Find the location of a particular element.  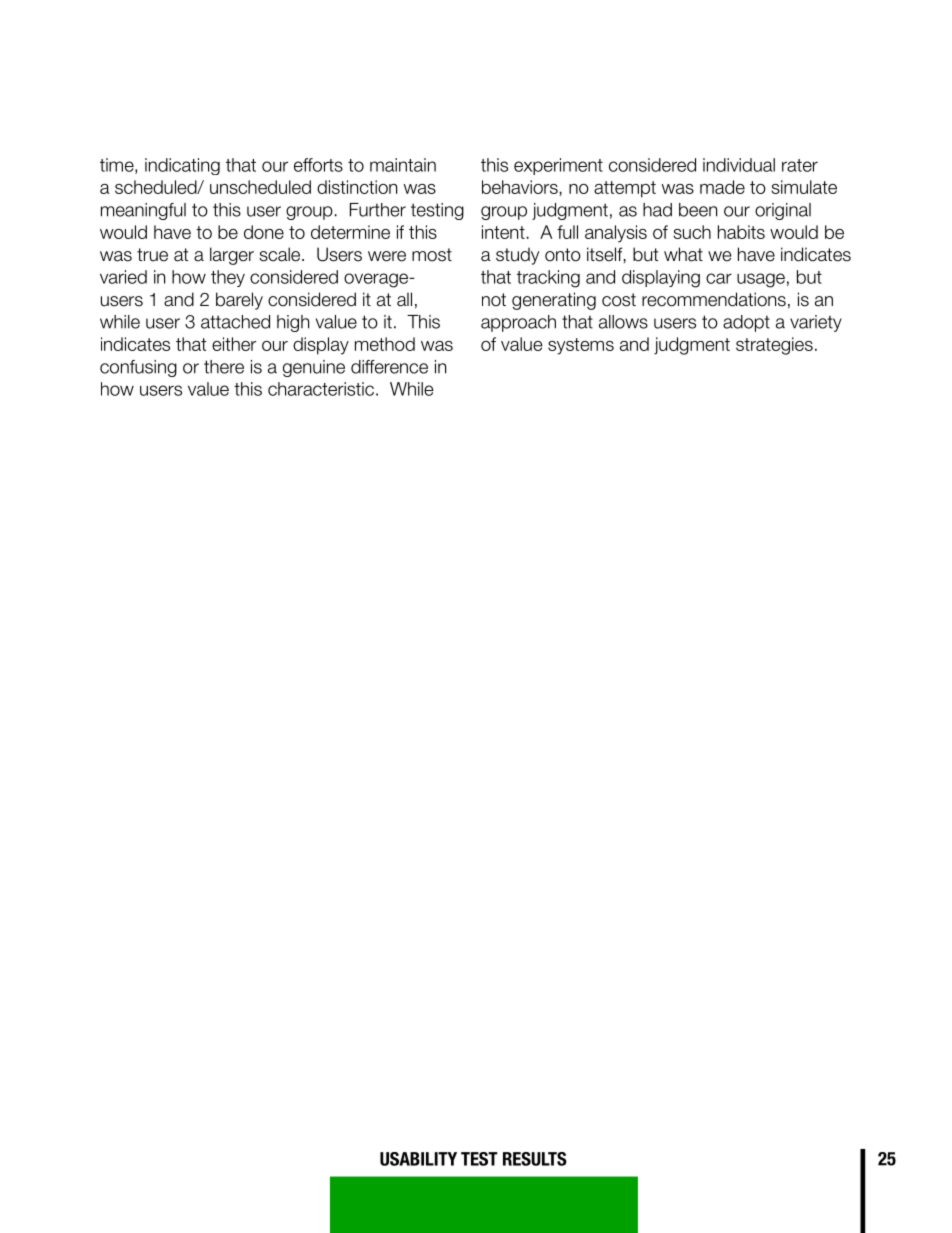

characteristic is located at coordinates (321, 389).
